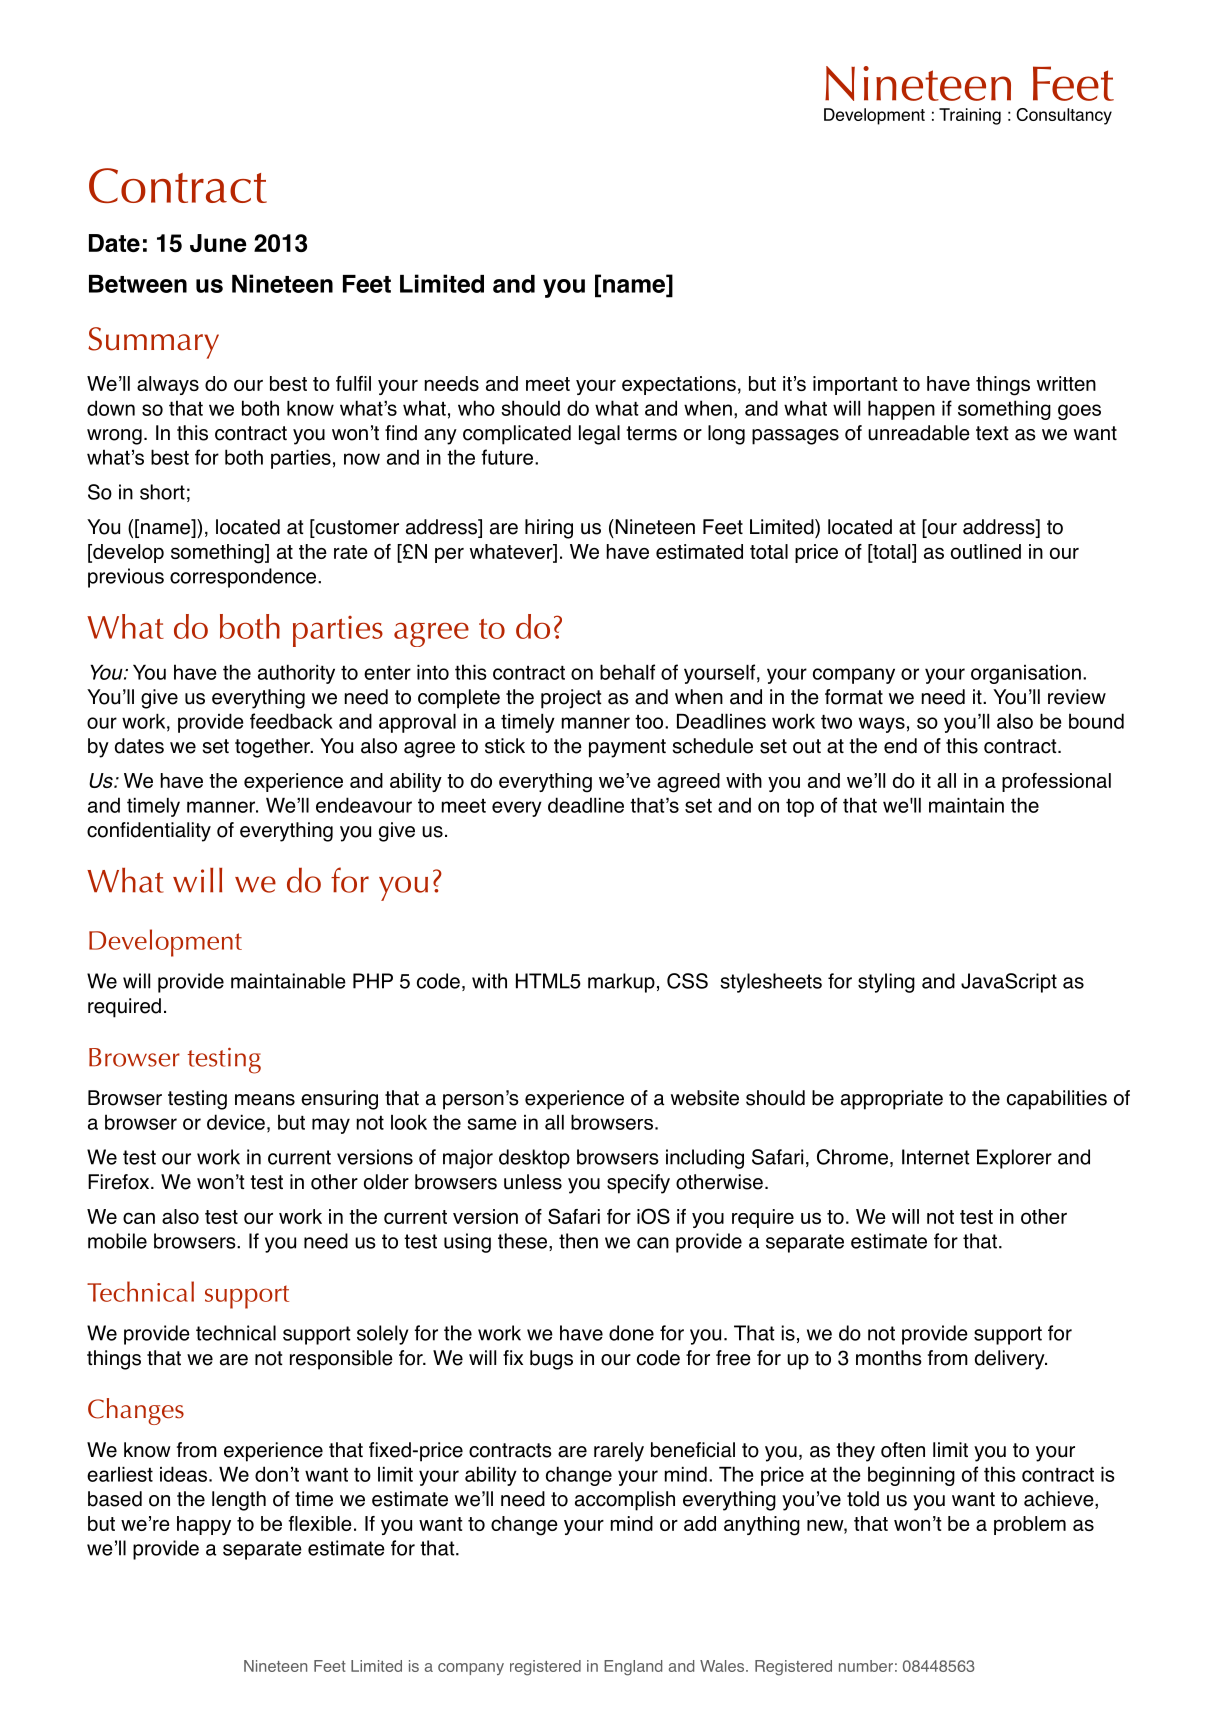 The width and height of the screenshot is (1218, 1723). Describe the element at coordinates (549, 529) in the screenshot. I see `hiring` at that location.
